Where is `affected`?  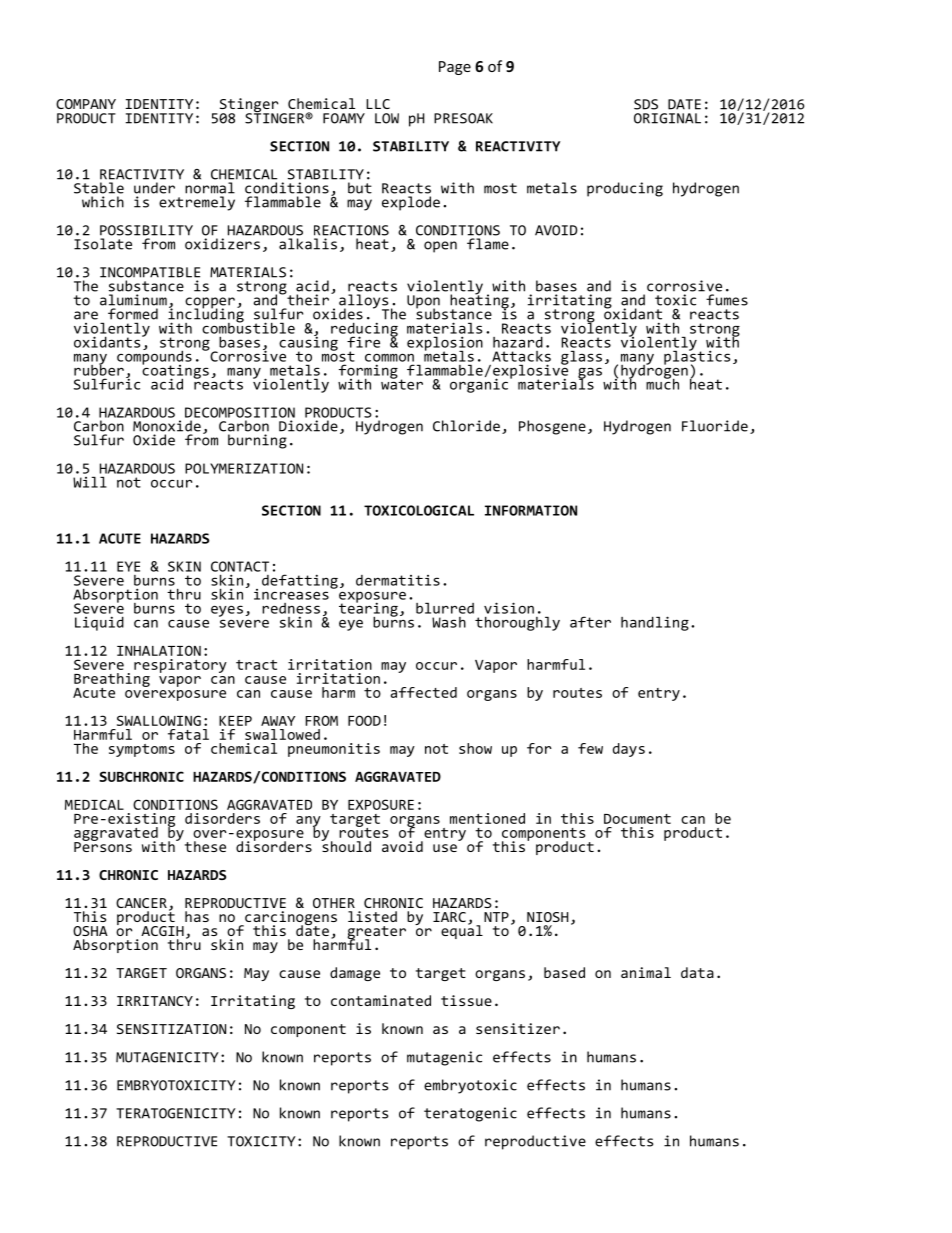 affected is located at coordinates (424, 692).
